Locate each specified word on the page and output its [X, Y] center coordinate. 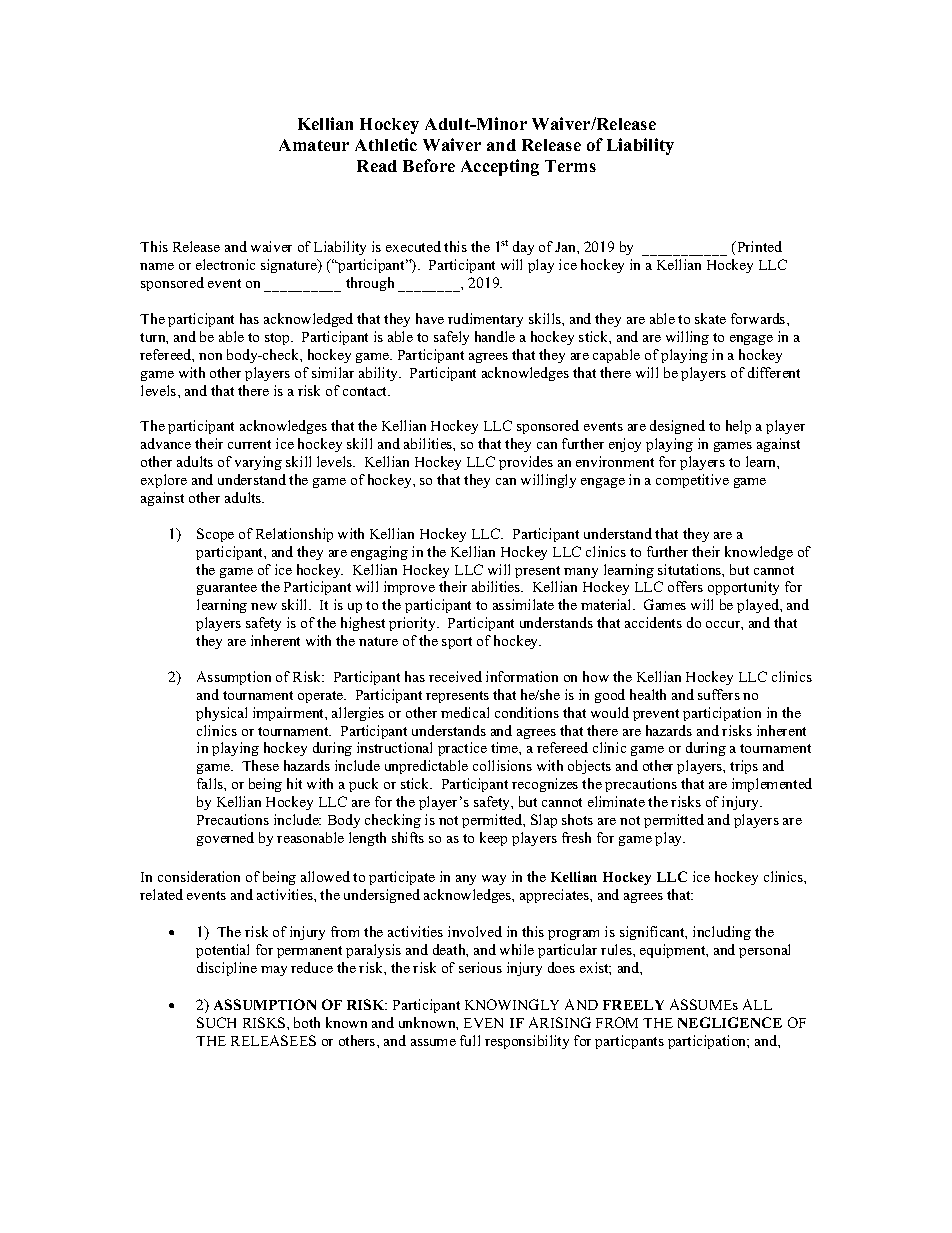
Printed [758, 246]
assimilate [523, 604]
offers [685, 586]
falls [211, 783]
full [470, 1040]
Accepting [500, 167]
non [210, 356]
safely [451, 338]
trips [744, 767]
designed [677, 427]
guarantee [227, 589]
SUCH [216, 1022]
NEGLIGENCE [730, 1022]
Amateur [314, 145]
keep [493, 839]
